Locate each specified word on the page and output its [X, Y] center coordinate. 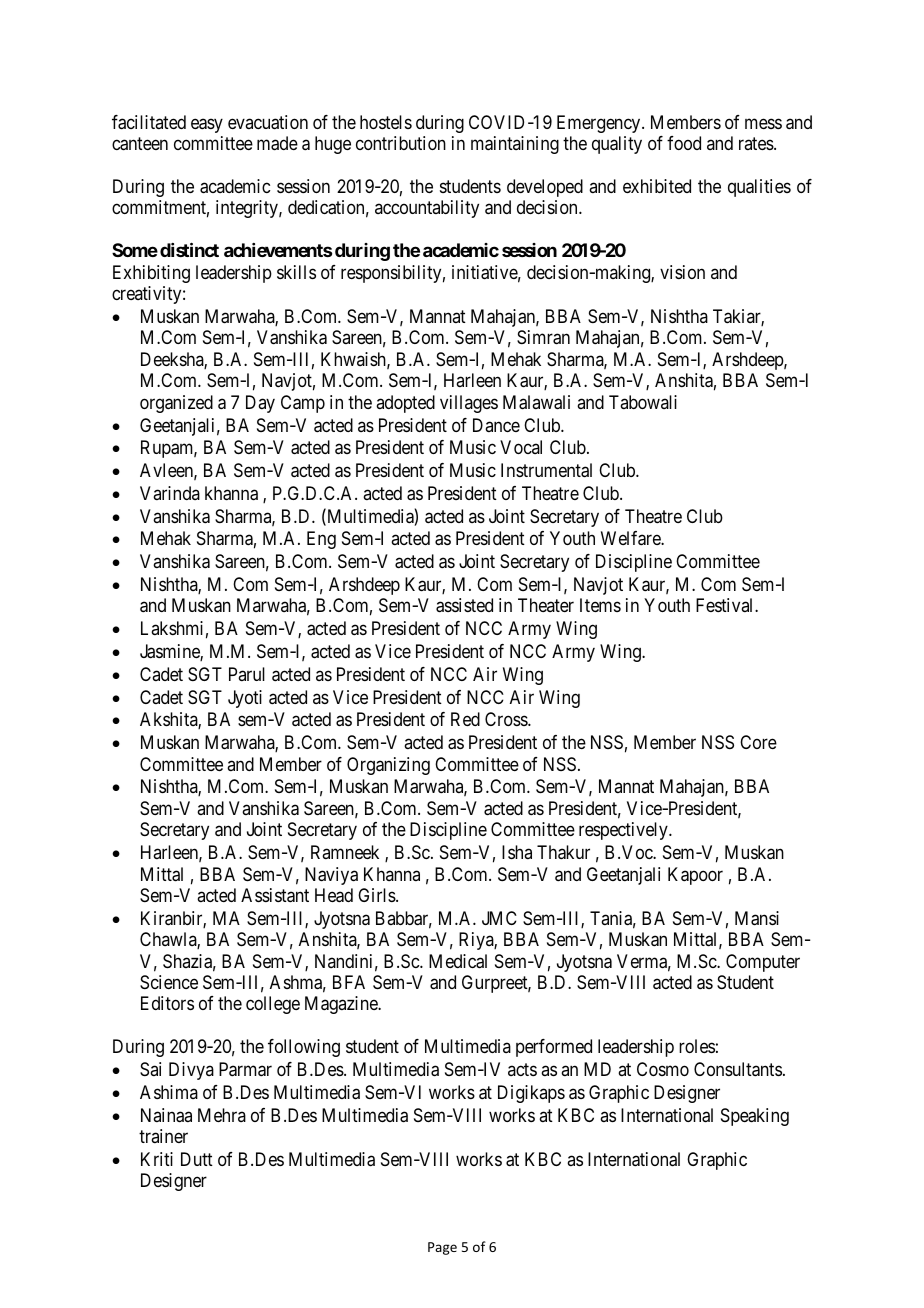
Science [169, 982]
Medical [458, 961]
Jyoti [245, 699]
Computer [763, 963]
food [684, 143]
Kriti [157, 1159]
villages [469, 404]
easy [207, 125]
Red [465, 719]
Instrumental [546, 470]
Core [758, 742]
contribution [401, 143]
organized [176, 404]
